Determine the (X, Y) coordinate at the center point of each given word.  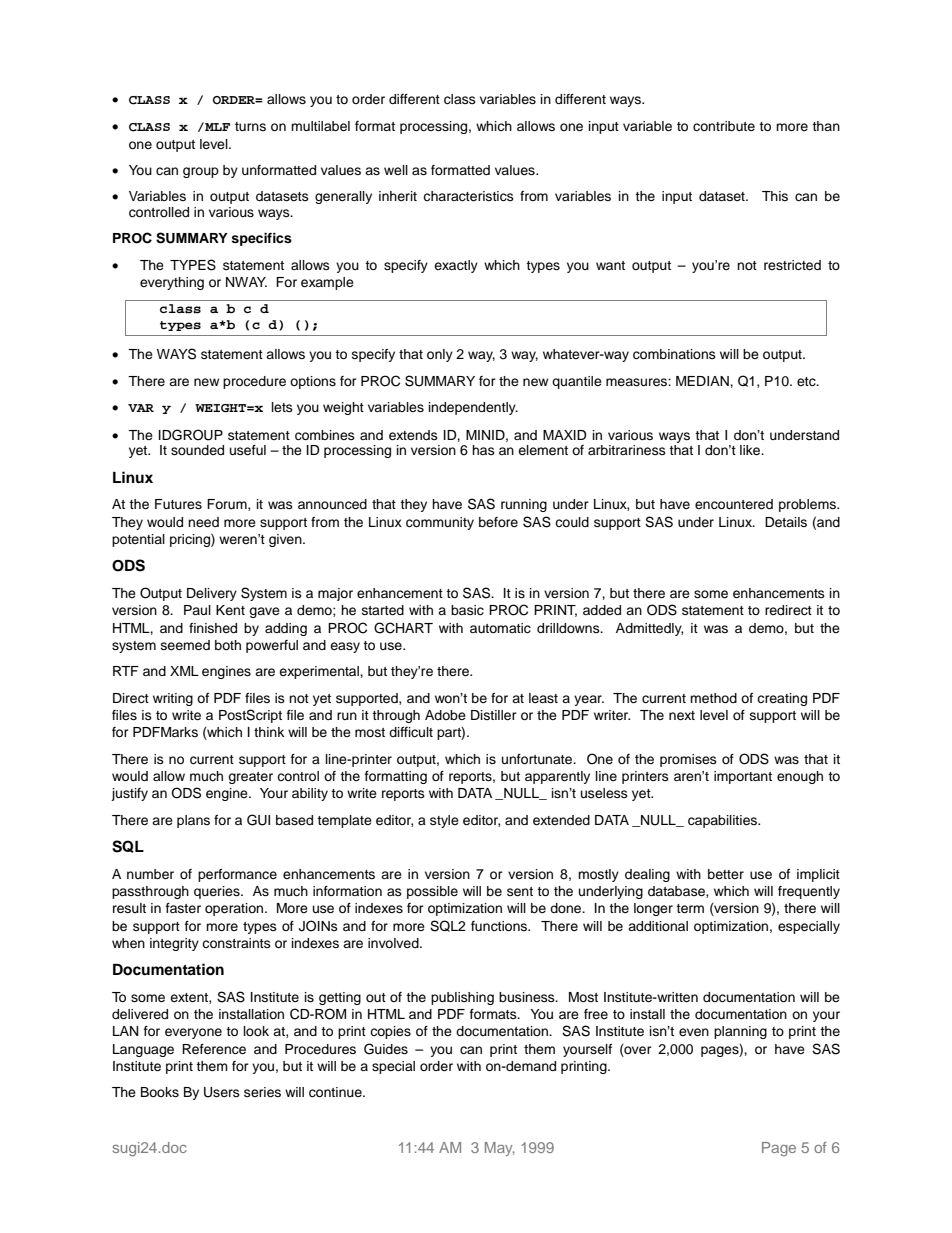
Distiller (494, 715)
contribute (724, 126)
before (498, 522)
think (269, 732)
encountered (734, 504)
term (690, 908)
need (203, 522)
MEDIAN (703, 381)
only (440, 355)
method (713, 698)
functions (500, 926)
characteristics (468, 196)
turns (250, 126)
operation (235, 909)
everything (172, 283)
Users (222, 1092)
